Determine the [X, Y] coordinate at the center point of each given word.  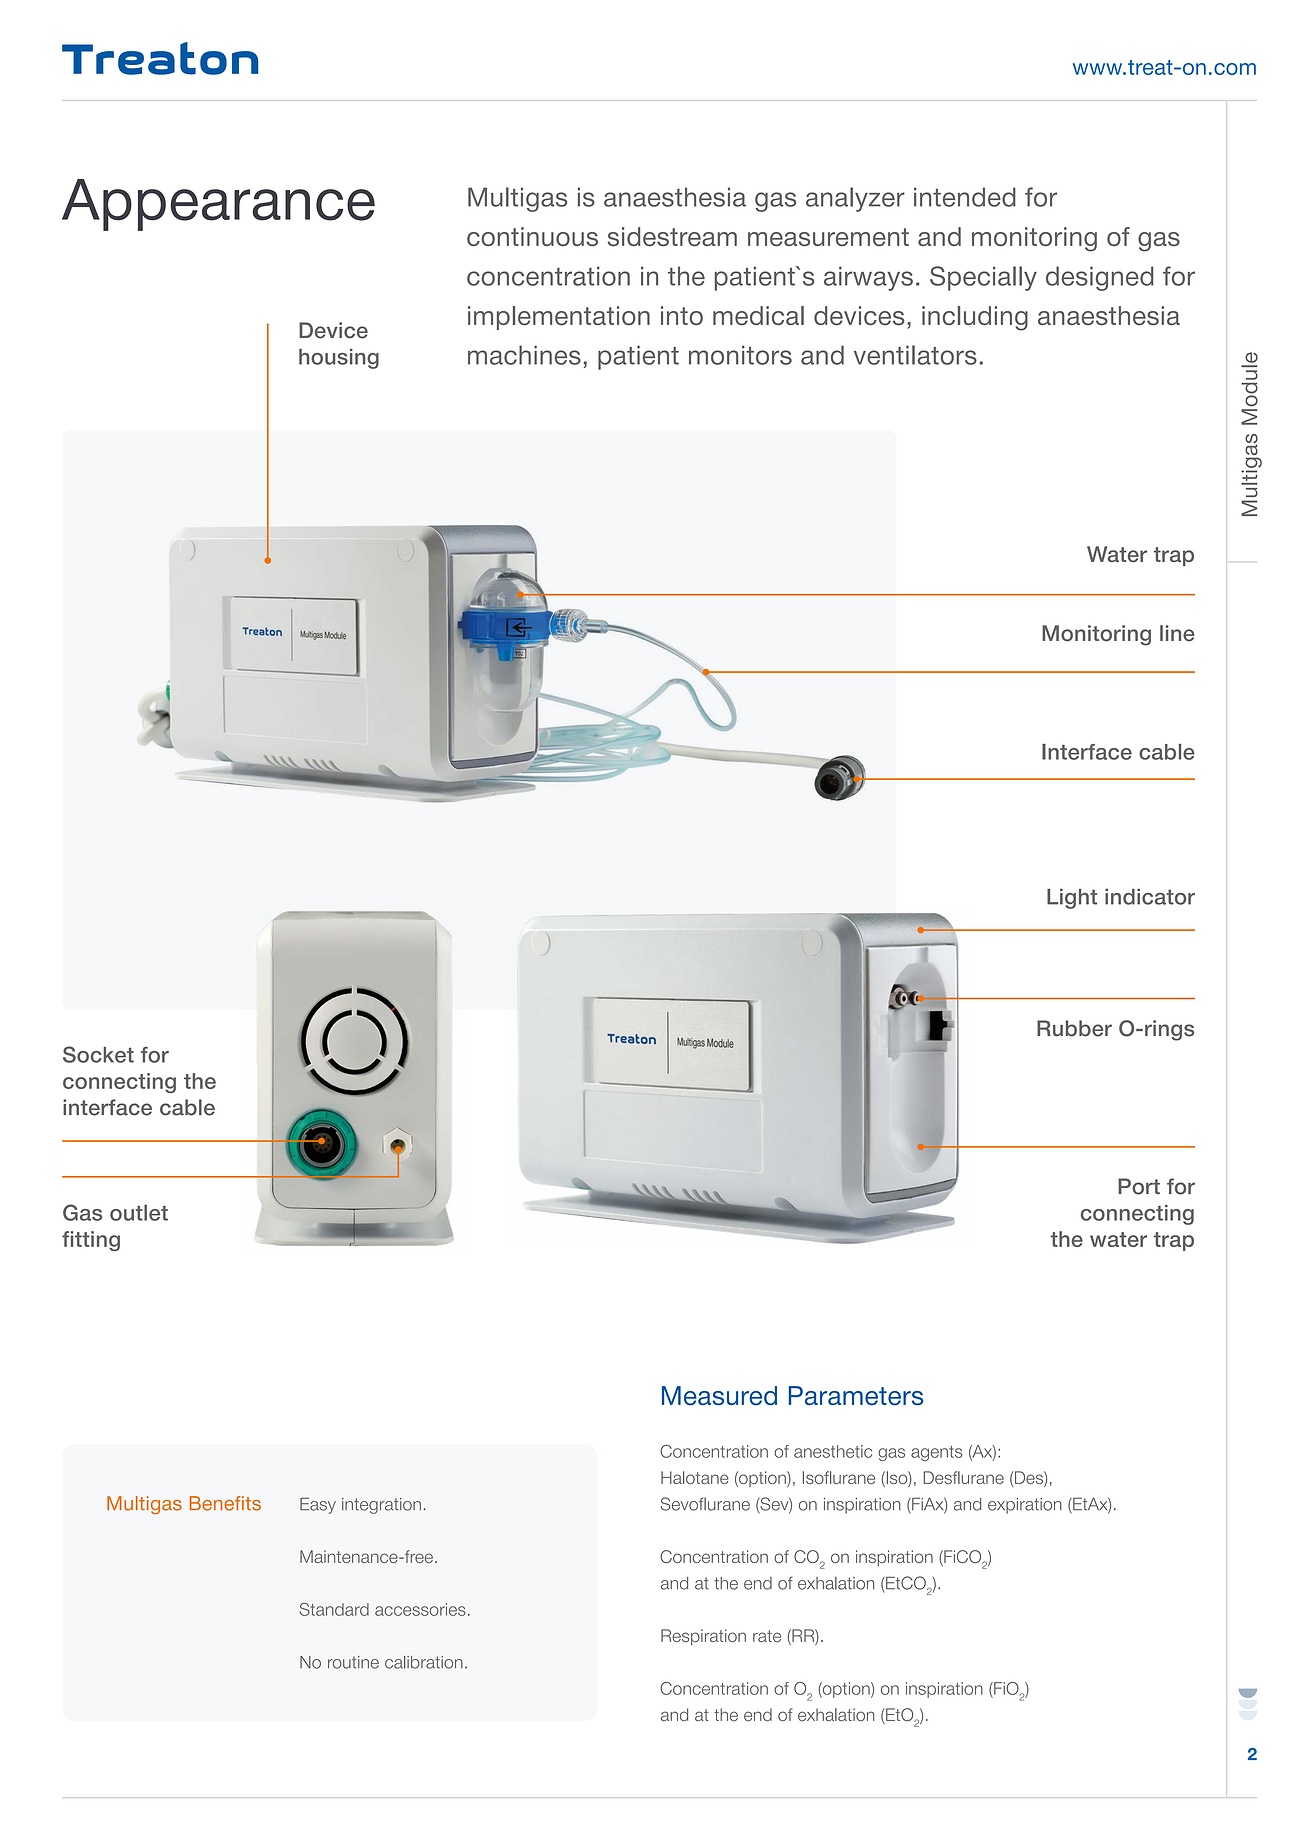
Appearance [218, 205]
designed [1100, 278]
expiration [1025, 1506]
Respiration [703, 1637]
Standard [334, 1609]
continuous [532, 236]
